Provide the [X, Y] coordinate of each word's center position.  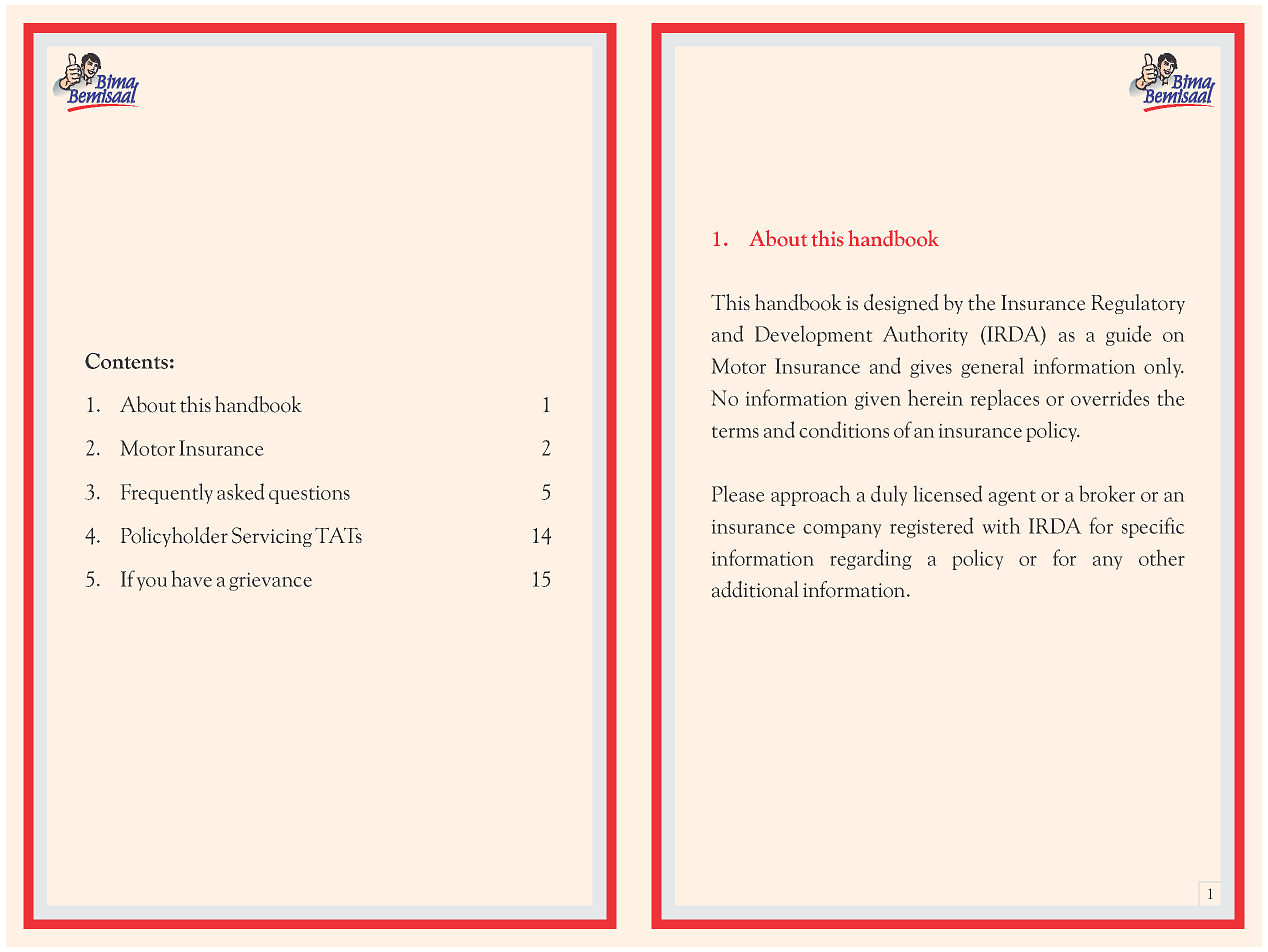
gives [931, 369]
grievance [270, 582]
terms [735, 432]
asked [240, 491]
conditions [844, 429]
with [1001, 526]
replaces [1005, 399]
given [878, 401]
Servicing [272, 537]
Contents [126, 361]
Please [738, 494]
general [992, 368]
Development [813, 336]
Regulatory [1138, 304]
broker [1107, 493]
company [842, 531]
